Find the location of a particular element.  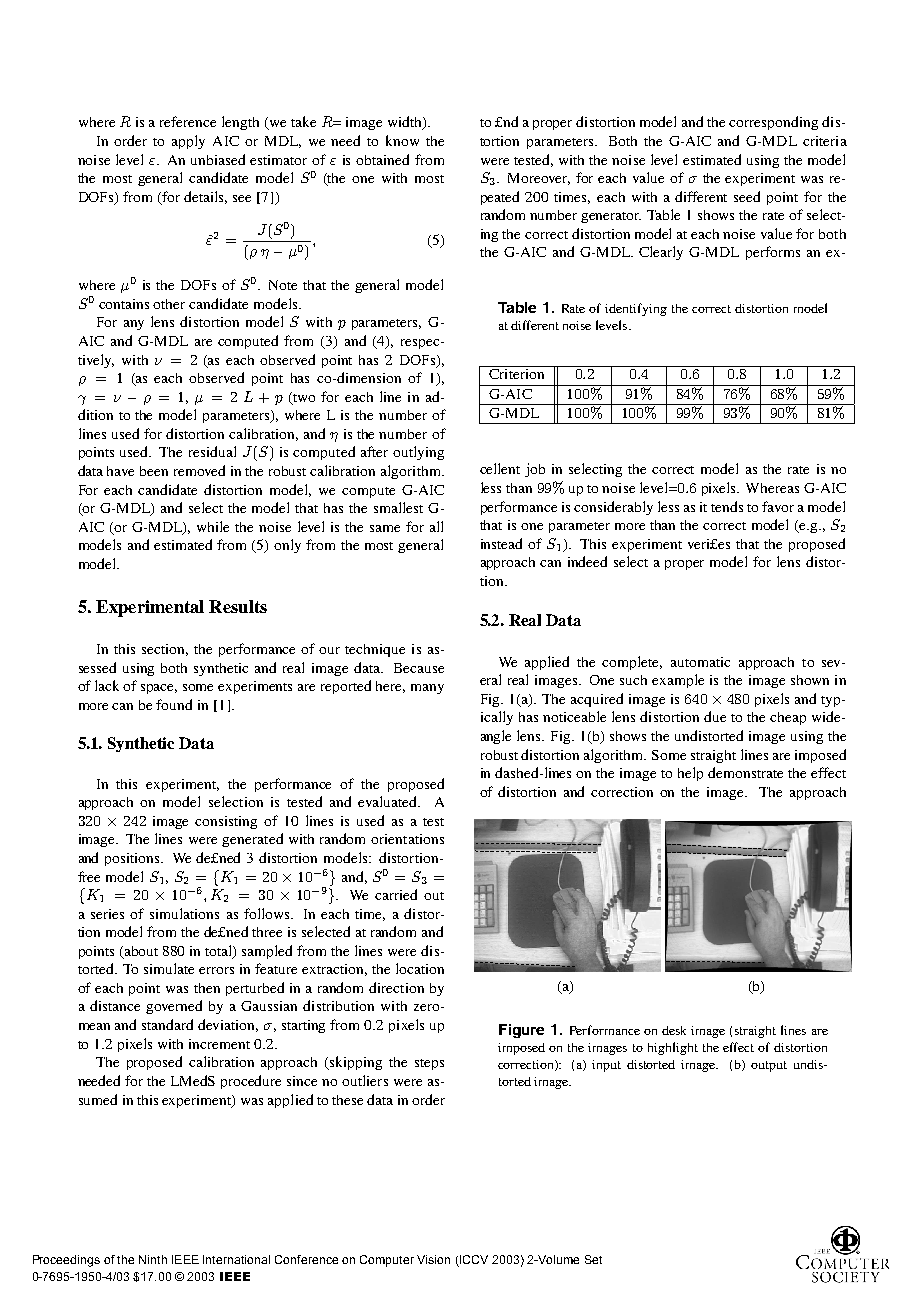

know is located at coordinates (402, 140).
